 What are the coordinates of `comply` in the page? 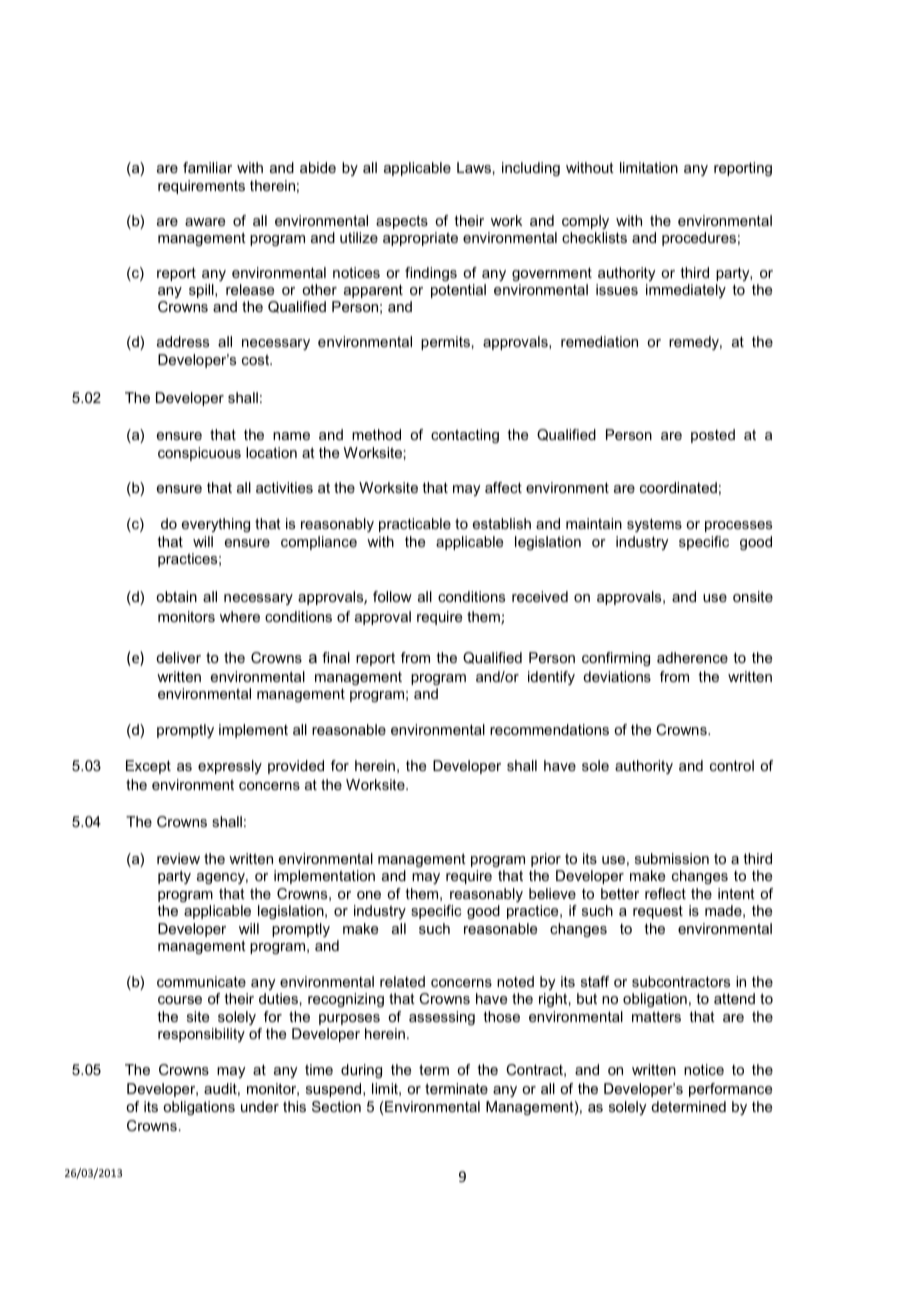 It's located at (585, 222).
